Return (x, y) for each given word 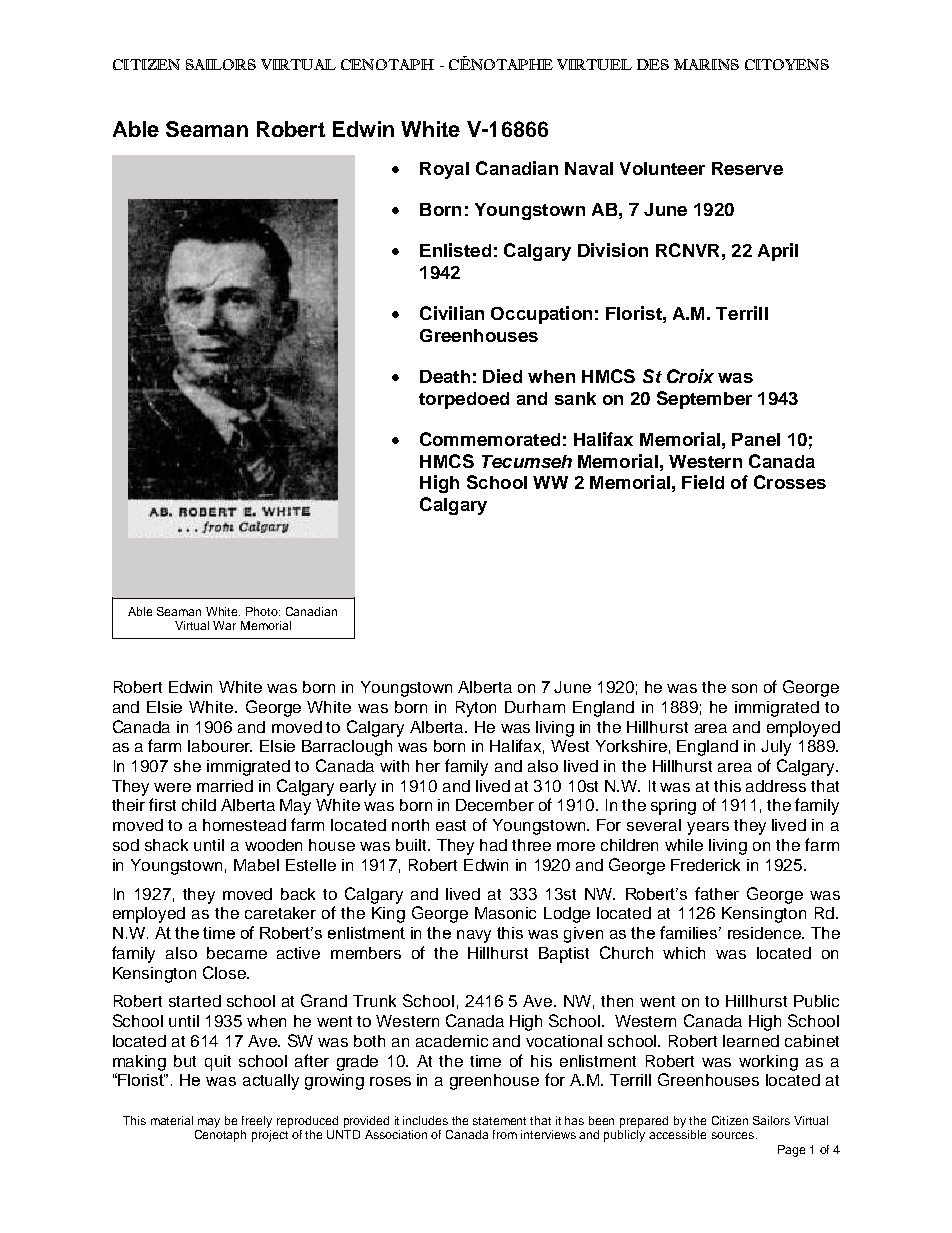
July (776, 748)
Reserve (747, 168)
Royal (444, 170)
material (172, 1120)
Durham (535, 707)
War (224, 625)
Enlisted (455, 250)
